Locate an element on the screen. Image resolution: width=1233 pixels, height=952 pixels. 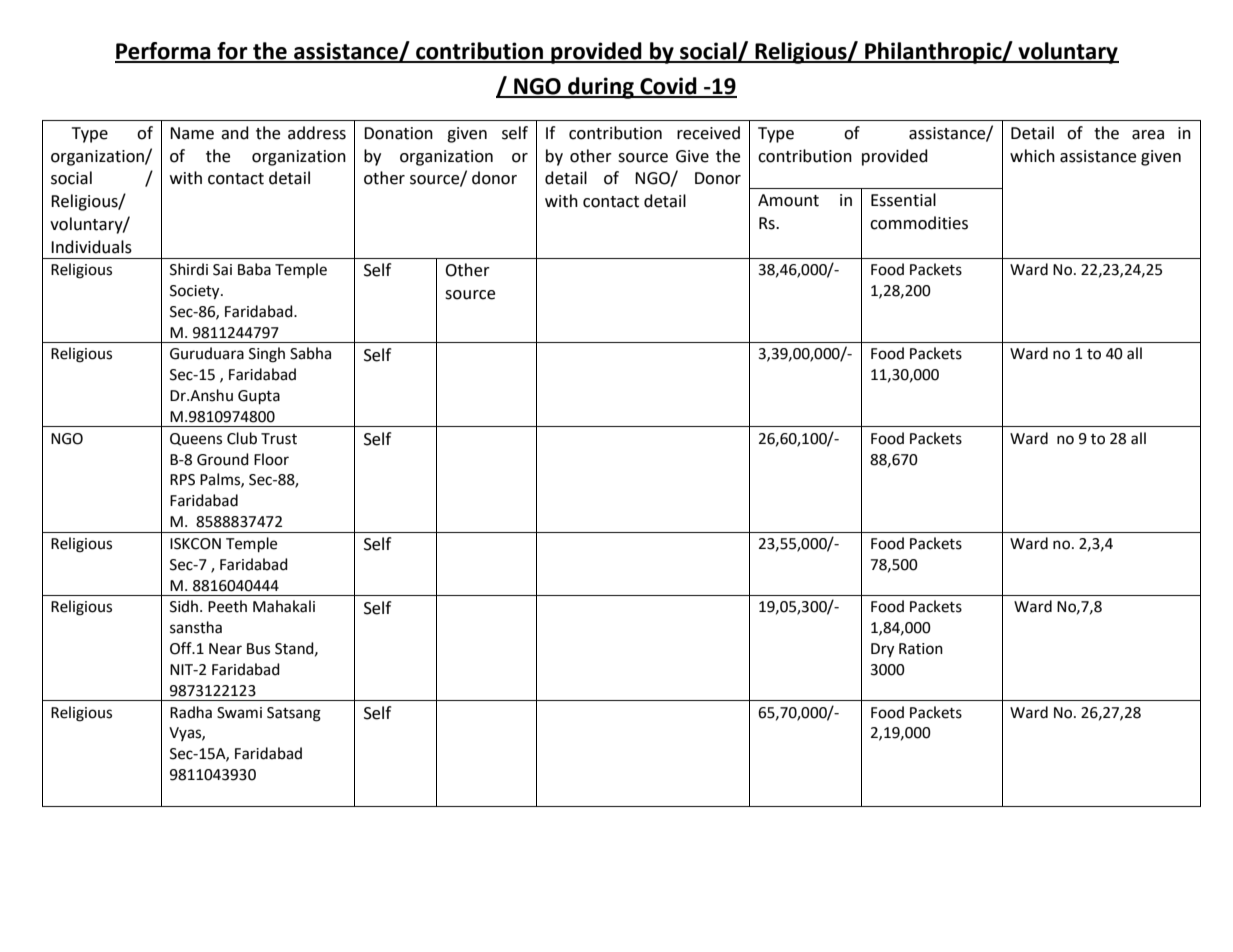
Trust is located at coordinates (279, 439).
